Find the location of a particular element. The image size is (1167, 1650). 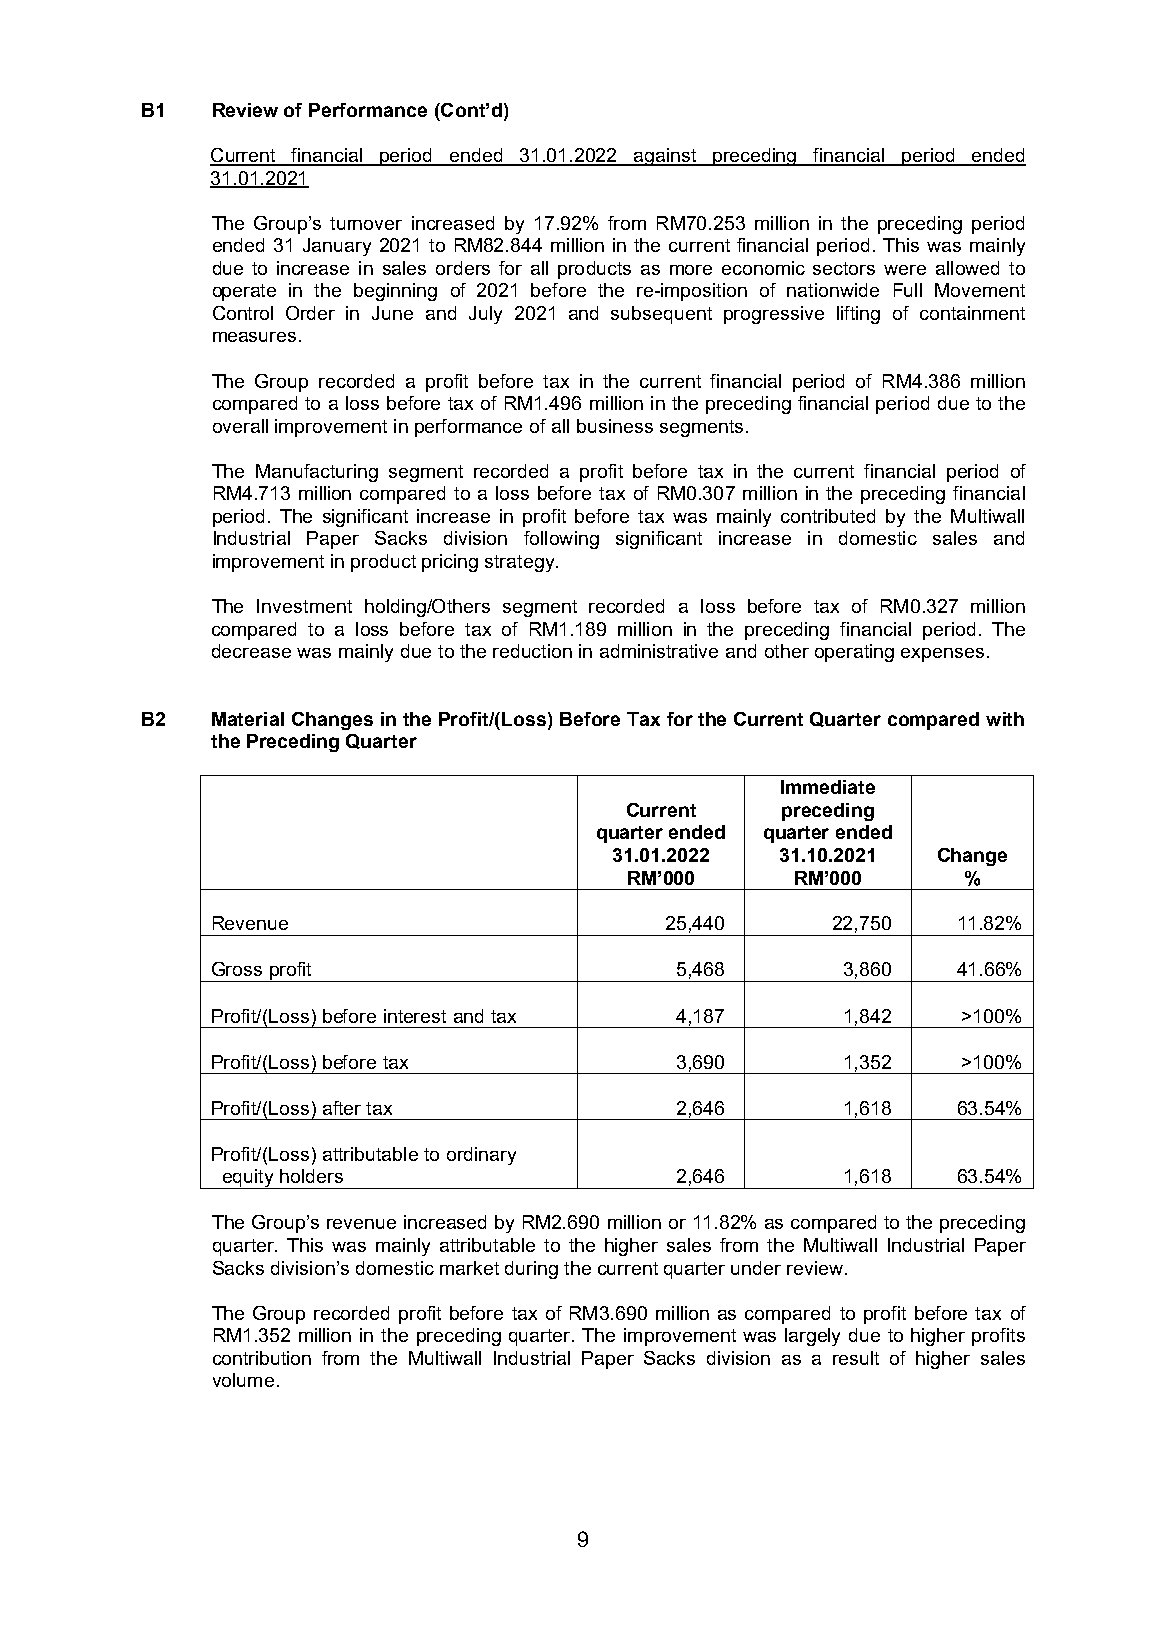

administrative is located at coordinates (659, 651).
